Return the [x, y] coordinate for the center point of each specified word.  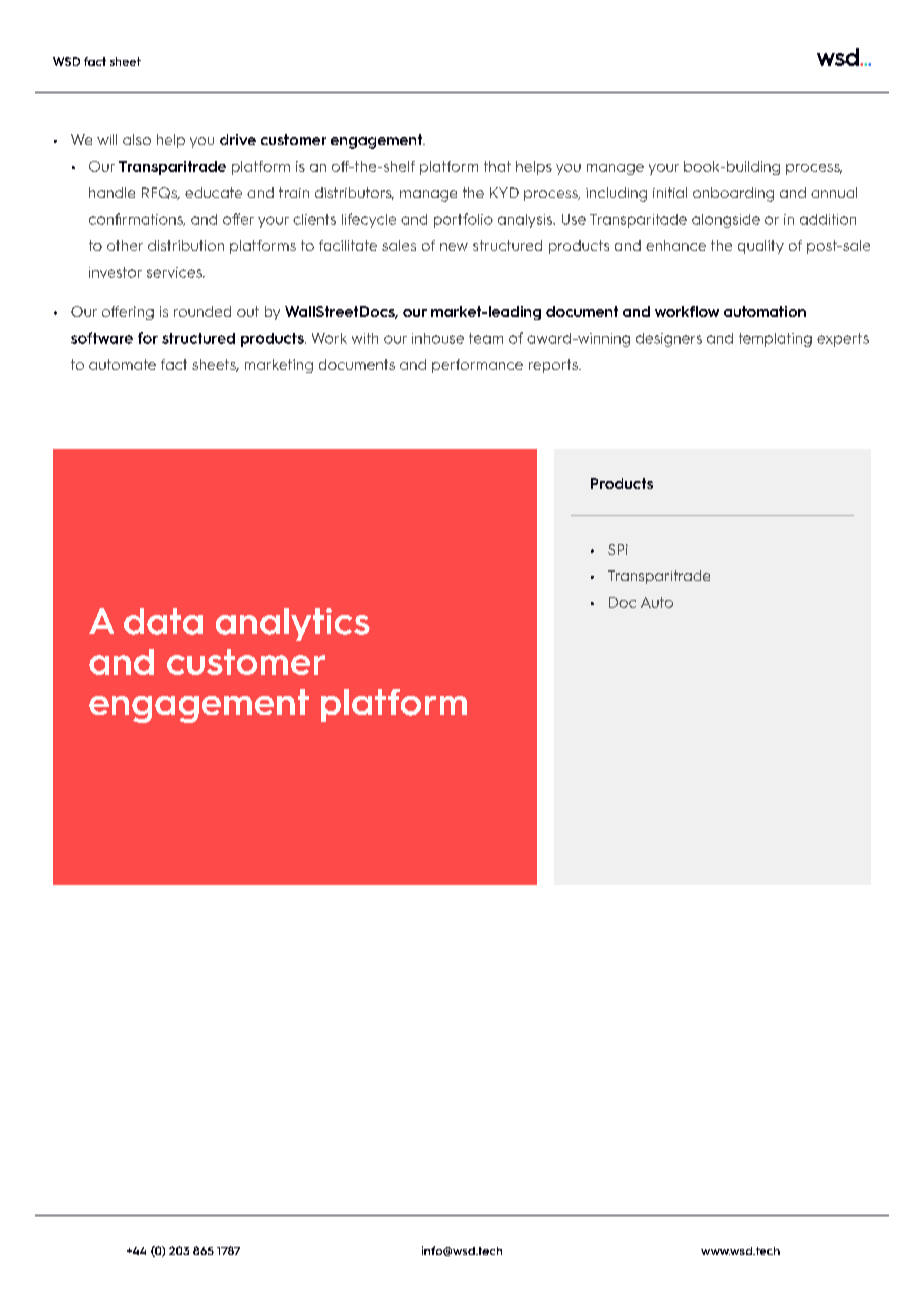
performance [477, 366]
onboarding [733, 194]
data [163, 621]
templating [775, 340]
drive [238, 139]
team [486, 338]
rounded [202, 311]
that [497, 166]
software [102, 338]
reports [554, 366]
